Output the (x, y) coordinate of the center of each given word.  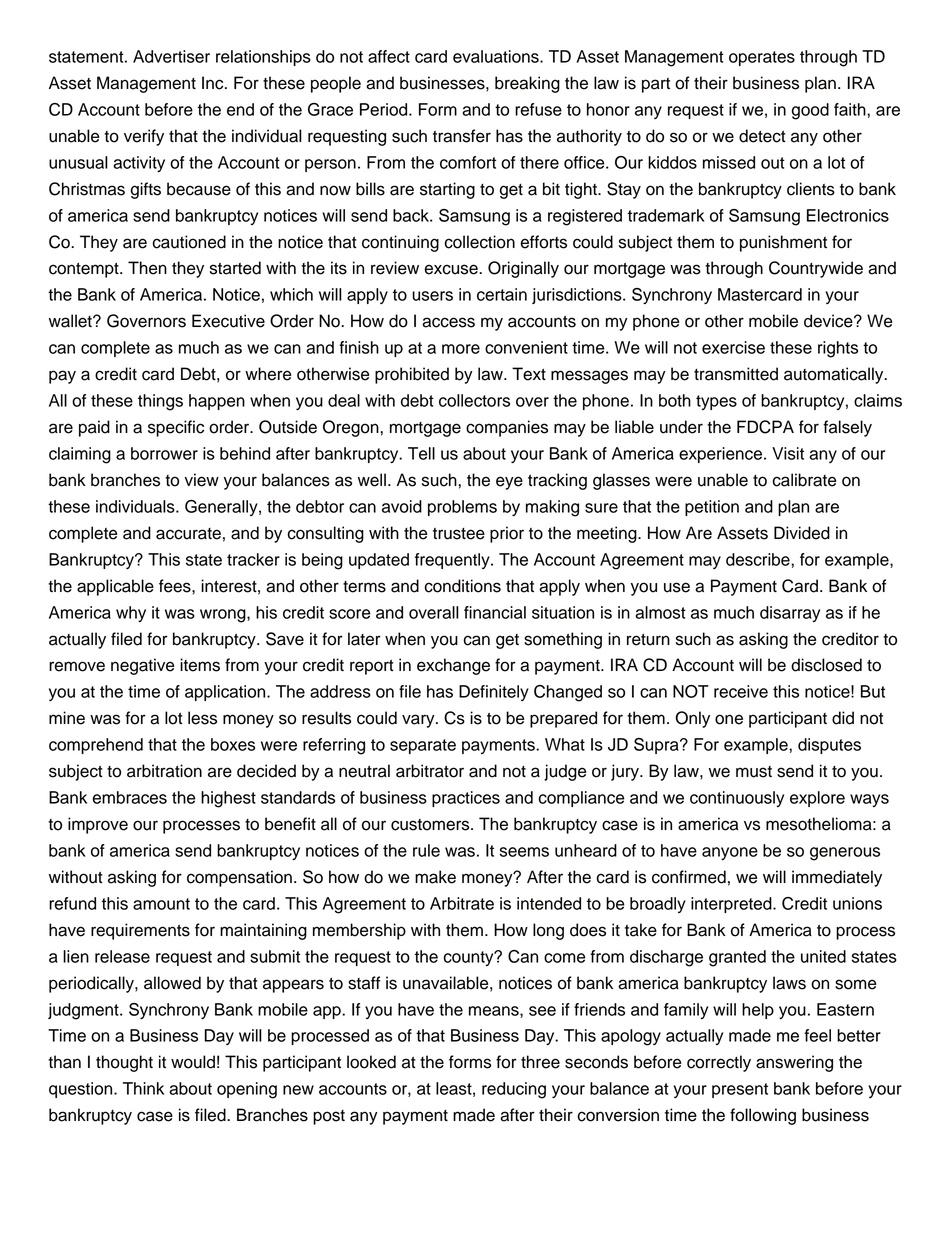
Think (143, 1088)
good (810, 111)
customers (431, 825)
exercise (733, 347)
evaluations (497, 56)
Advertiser (171, 56)
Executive (228, 321)
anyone (730, 853)
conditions (462, 586)
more (461, 349)
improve (98, 825)
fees (176, 586)
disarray (790, 614)
